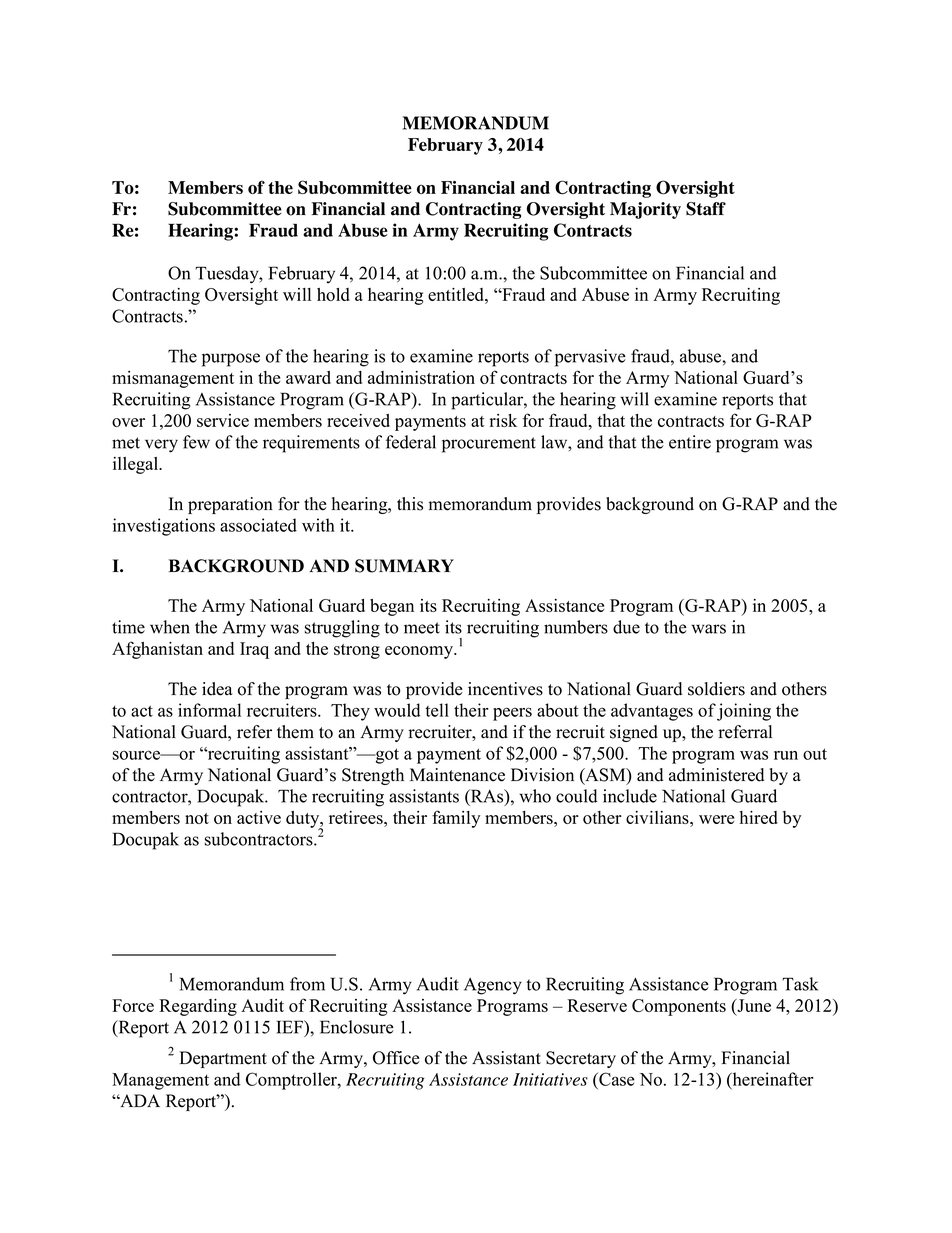 The height and width of the page is (1233, 952). Describe the element at coordinates (223, 1059) in the page. I see `Department` at that location.
